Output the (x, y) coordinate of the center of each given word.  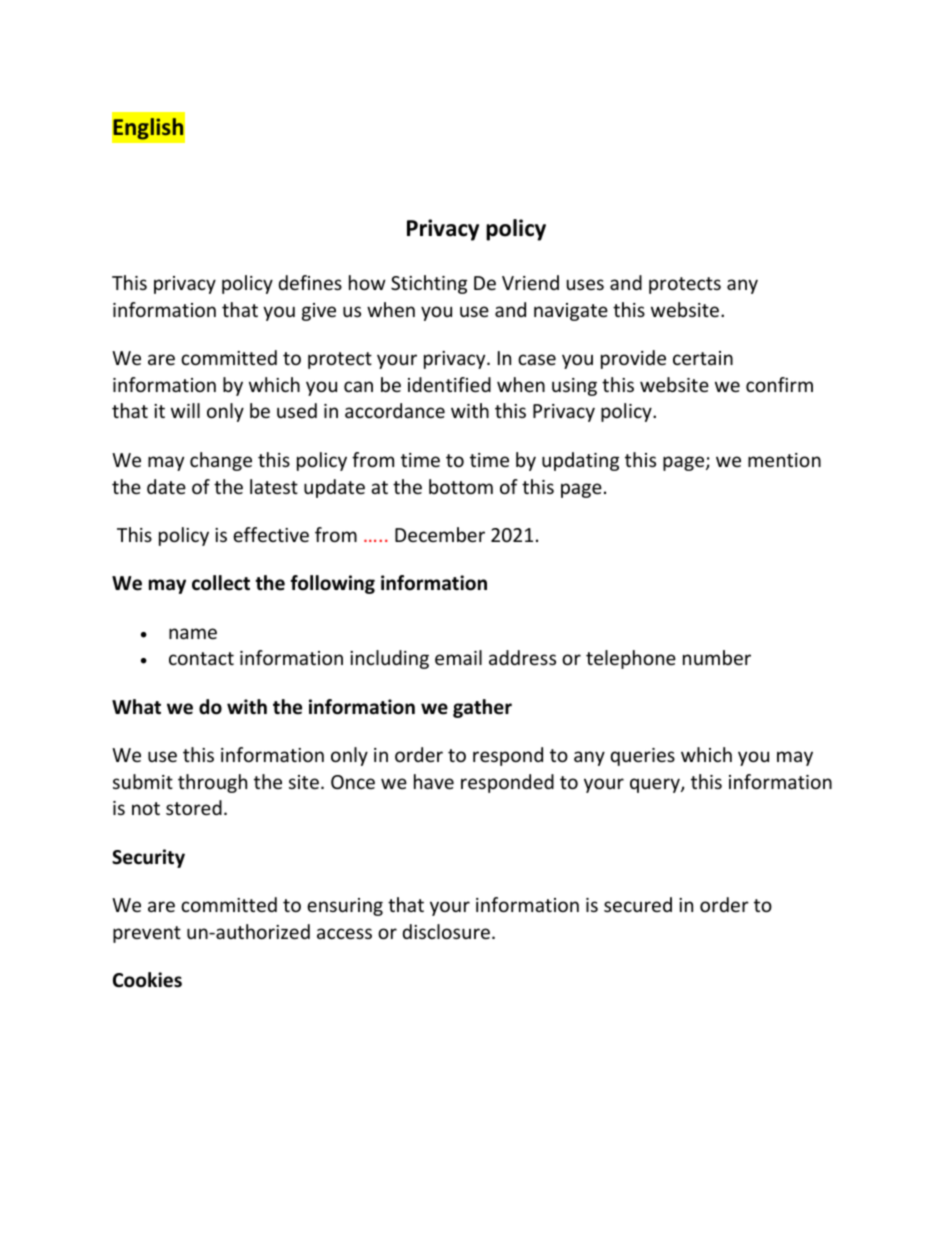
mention (784, 460)
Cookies (147, 980)
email (458, 657)
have (434, 781)
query (656, 785)
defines (310, 282)
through (212, 783)
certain (703, 358)
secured (638, 904)
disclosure (446, 931)
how (367, 282)
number (717, 657)
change (221, 461)
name (193, 633)
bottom (461, 486)
